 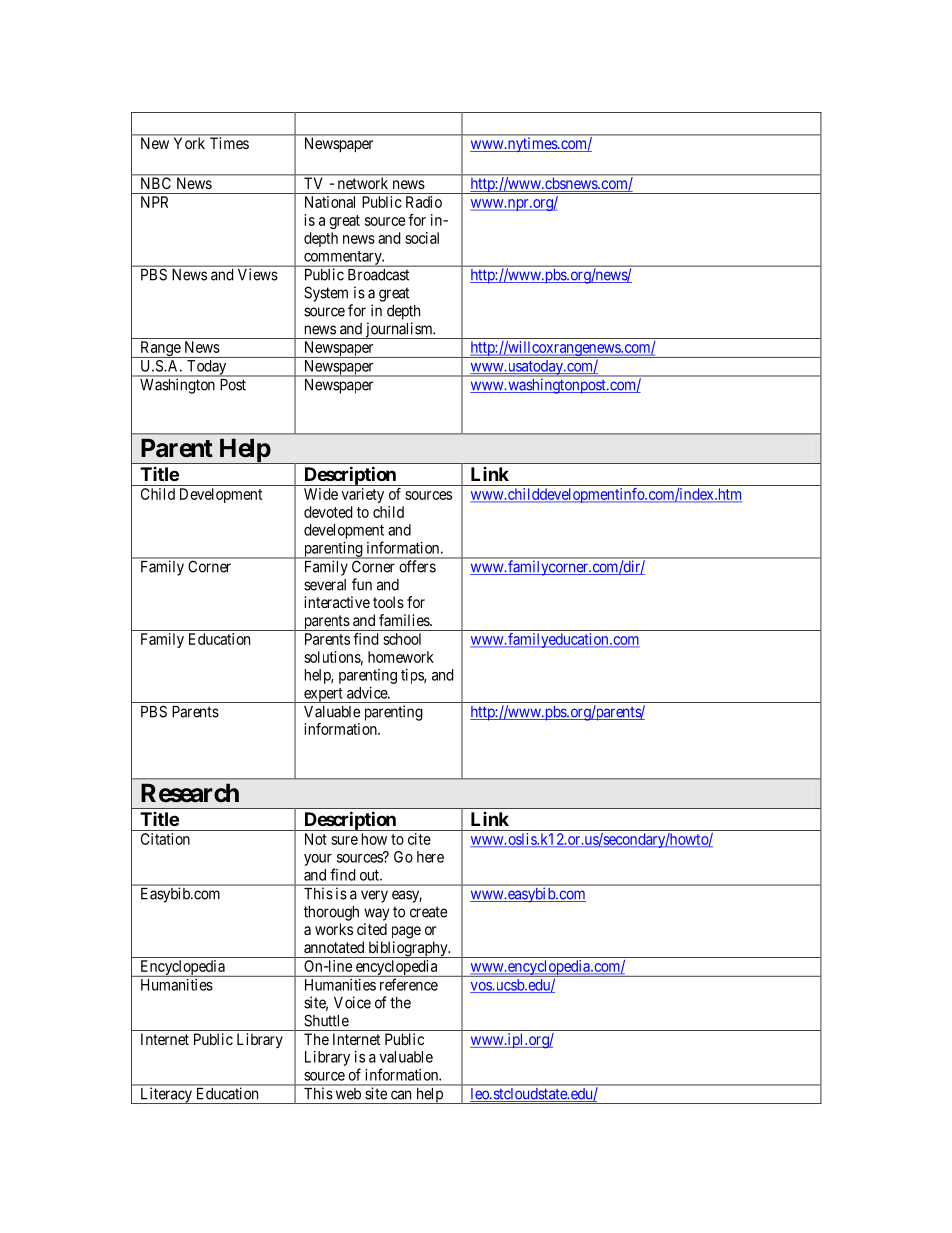 What do you see at coordinates (190, 793) in the screenshot?
I see `Research` at bounding box center [190, 793].
